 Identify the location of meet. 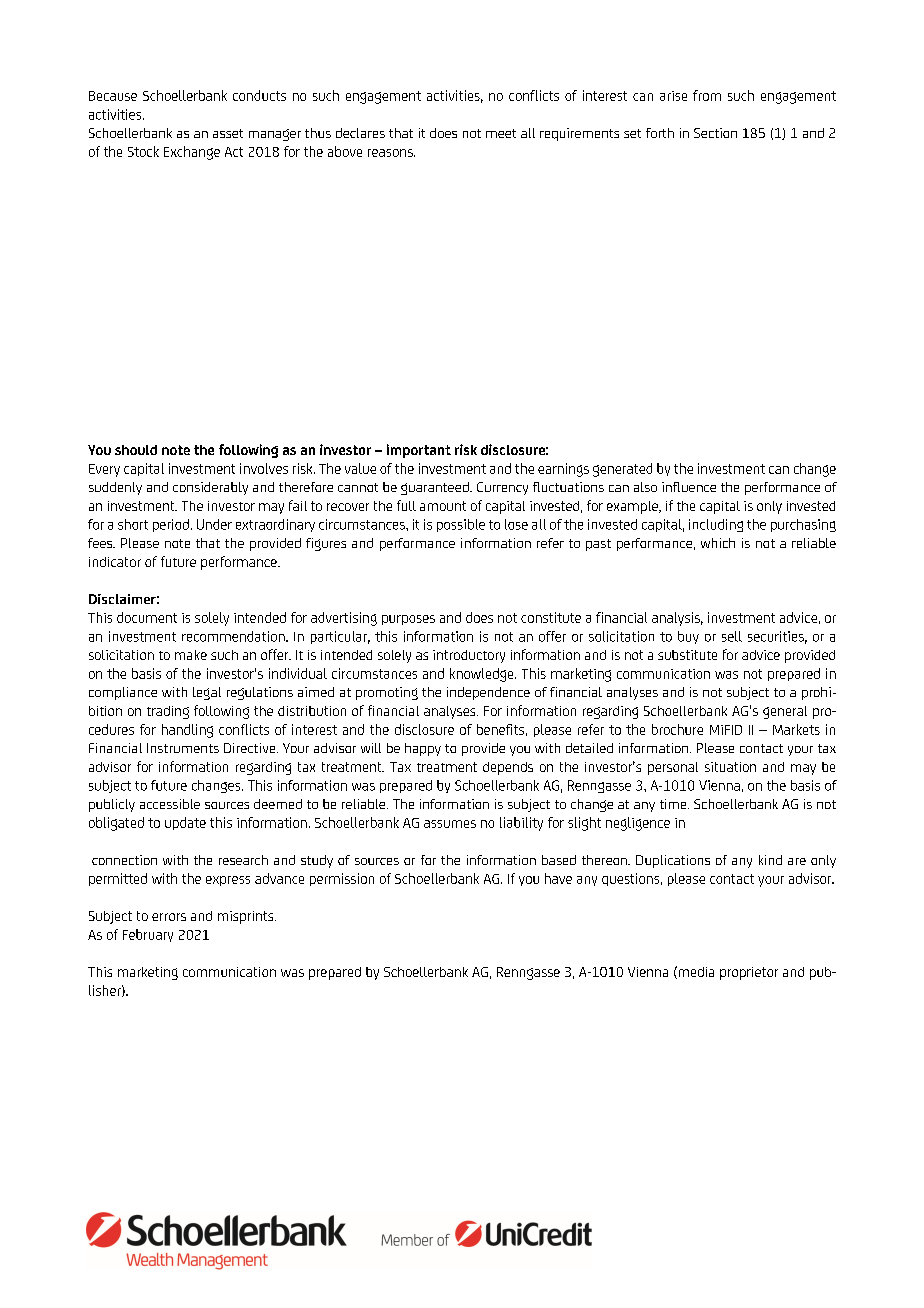
(501, 133).
